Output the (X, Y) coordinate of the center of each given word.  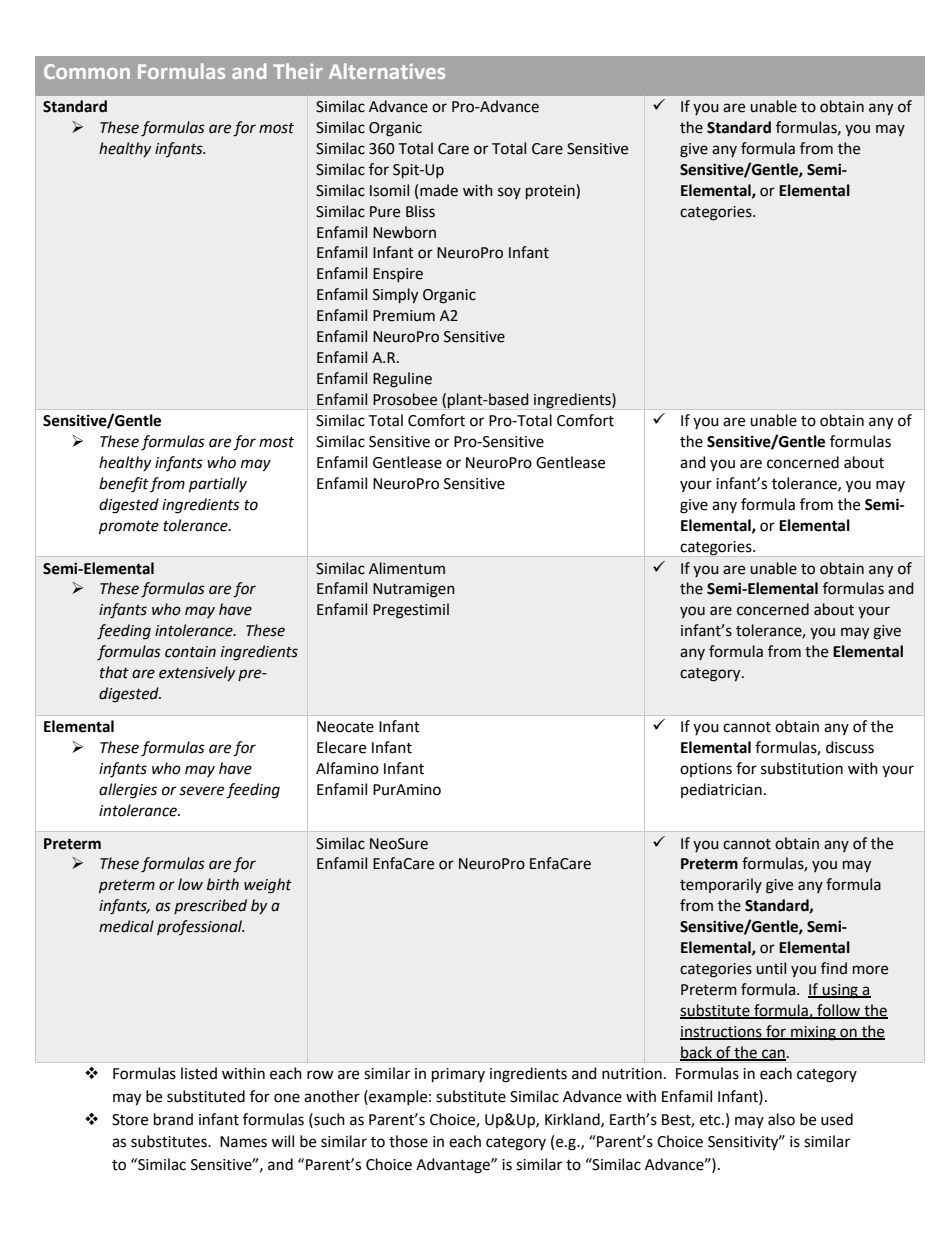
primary (458, 1075)
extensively (197, 673)
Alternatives (387, 71)
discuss (850, 747)
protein (551, 191)
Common (87, 71)
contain (190, 652)
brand (173, 1119)
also (781, 1119)
